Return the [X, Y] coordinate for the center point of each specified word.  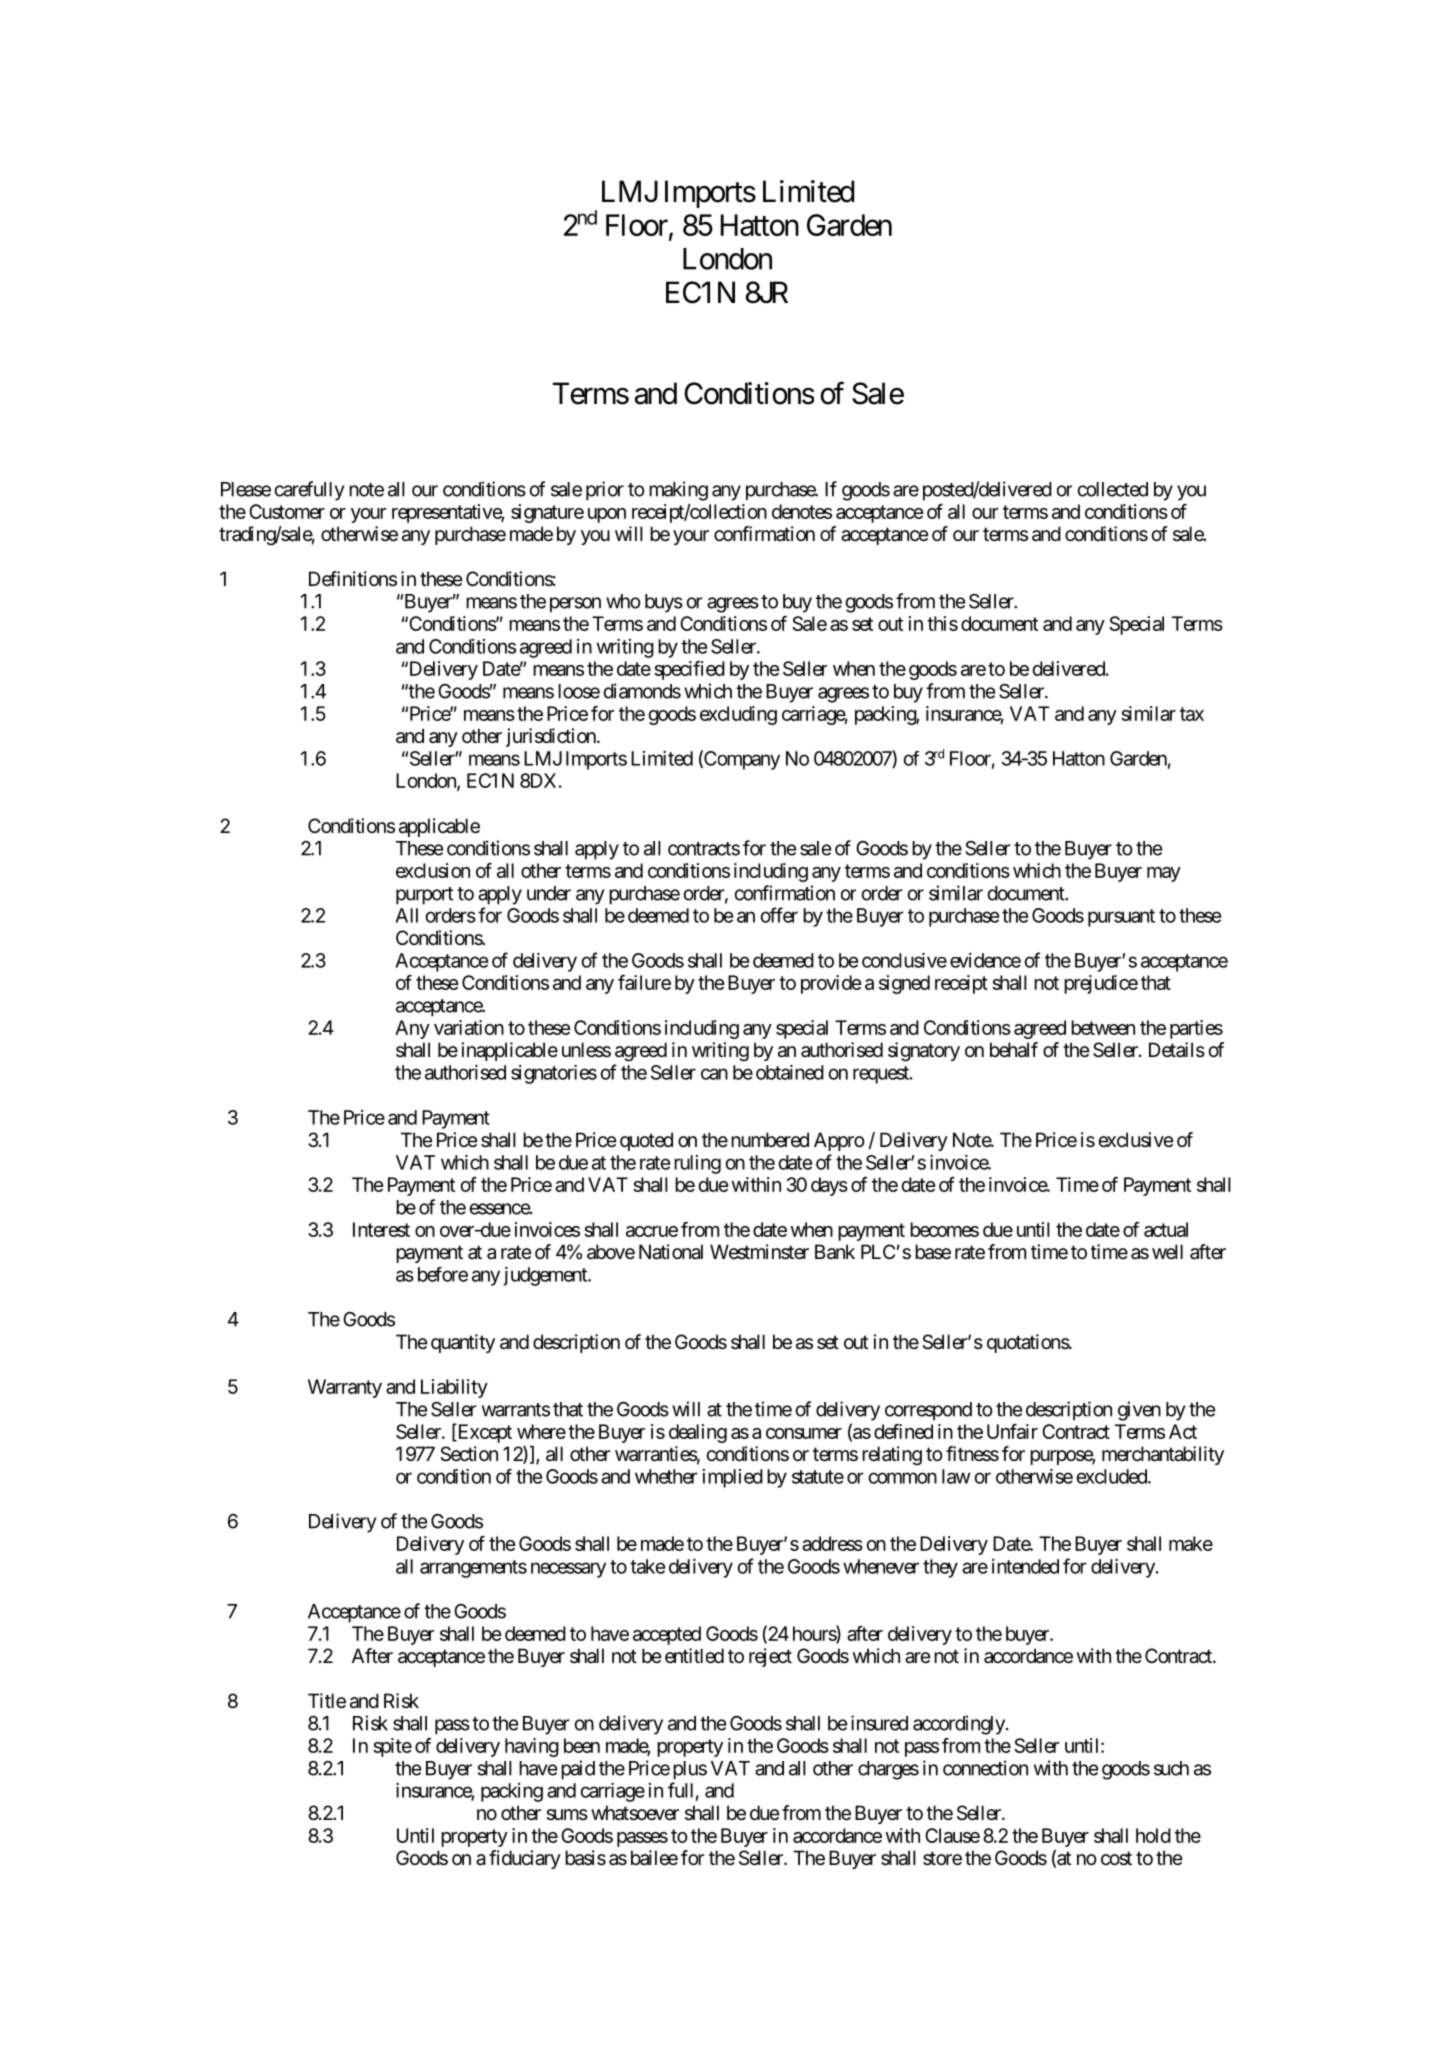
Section [469, 1454]
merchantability [1163, 1455]
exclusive [1136, 1139]
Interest [381, 1229]
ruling [697, 1164]
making [678, 491]
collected [1113, 489]
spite [392, 1747]
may [1164, 874]
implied [733, 1478]
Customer [287, 511]
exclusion [433, 870]
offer [779, 915]
